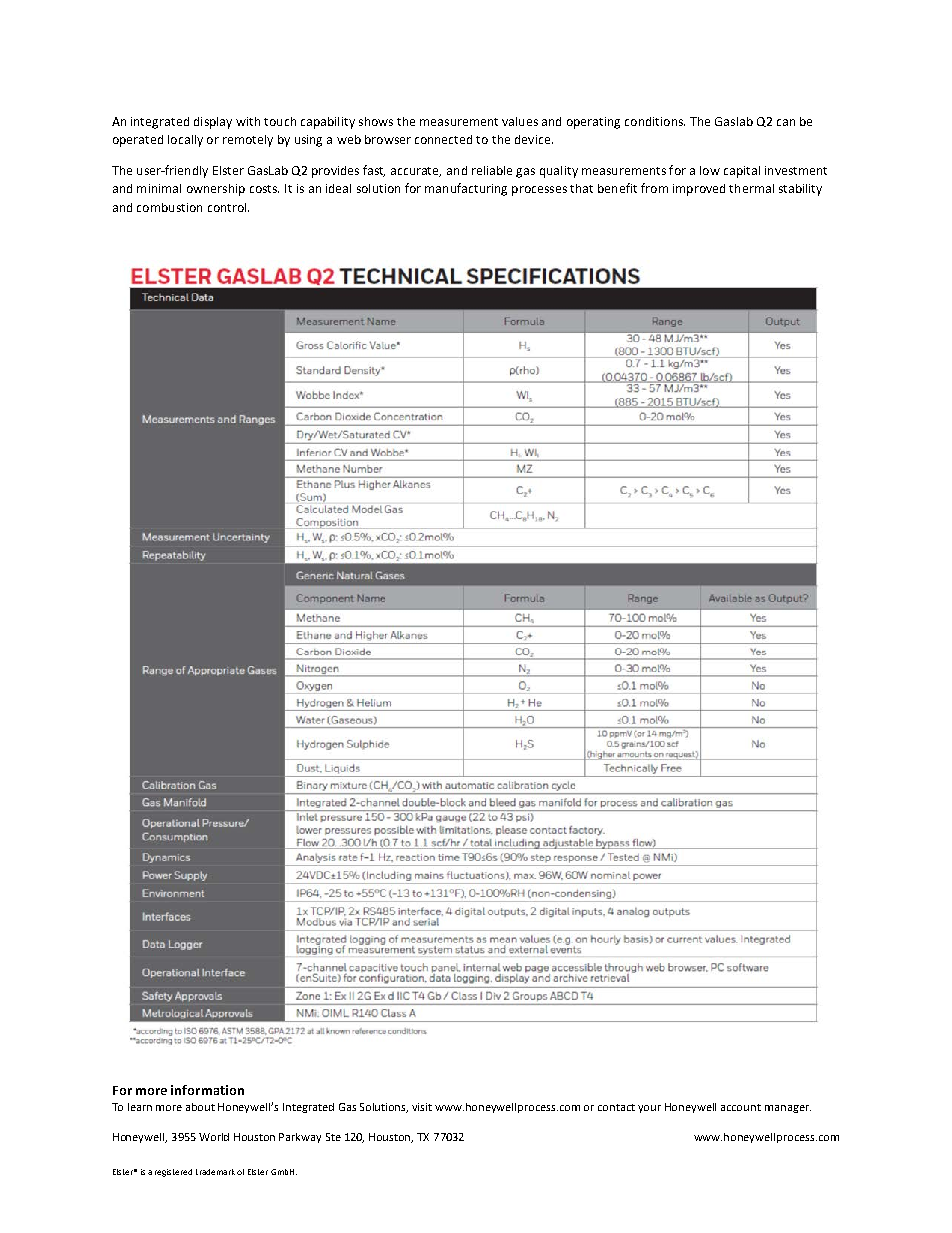  I want to click on manufacturing, so click(466, 189).
